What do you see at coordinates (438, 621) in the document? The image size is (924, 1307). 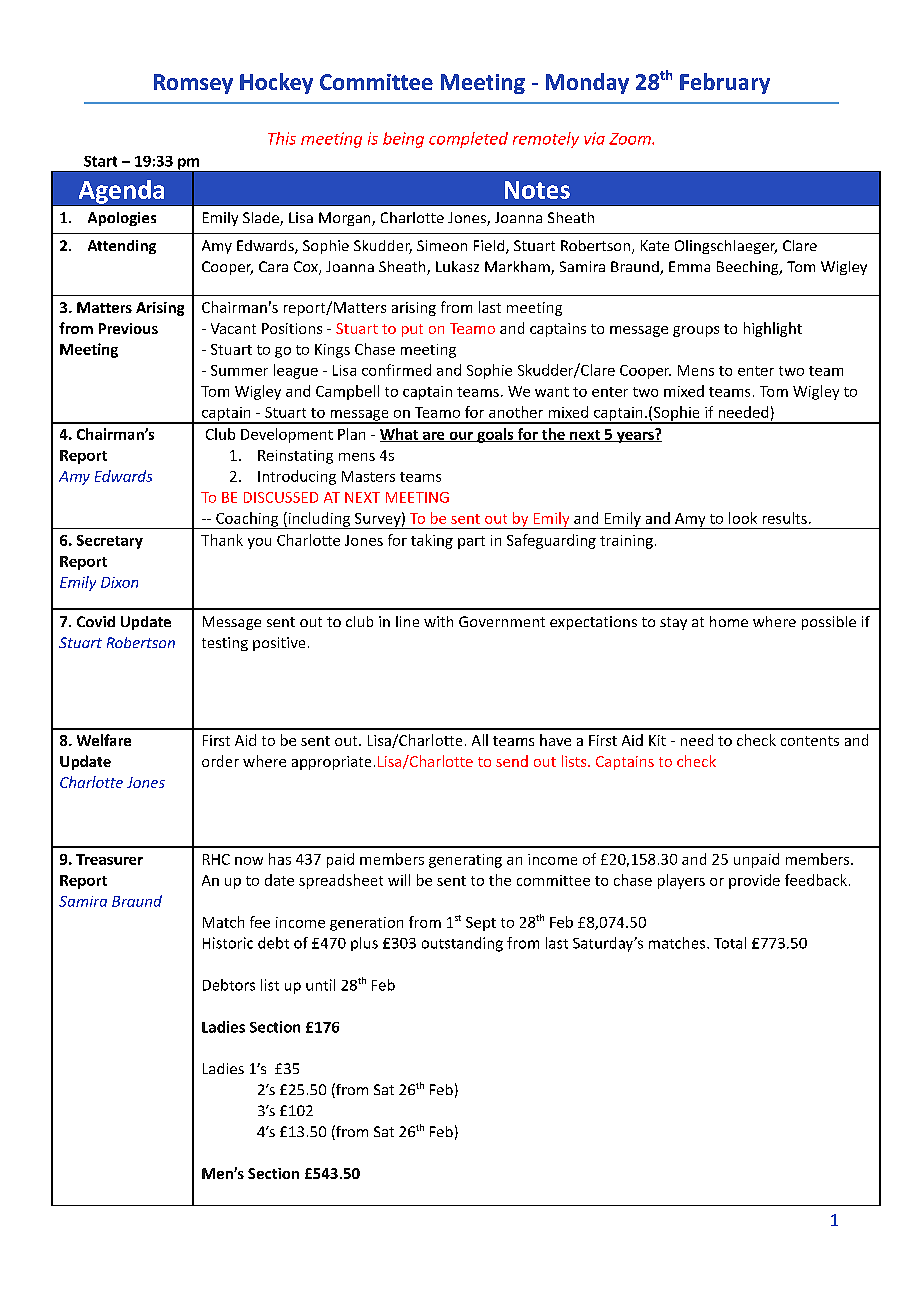 I see `with` at bounding box center [438, 621].
